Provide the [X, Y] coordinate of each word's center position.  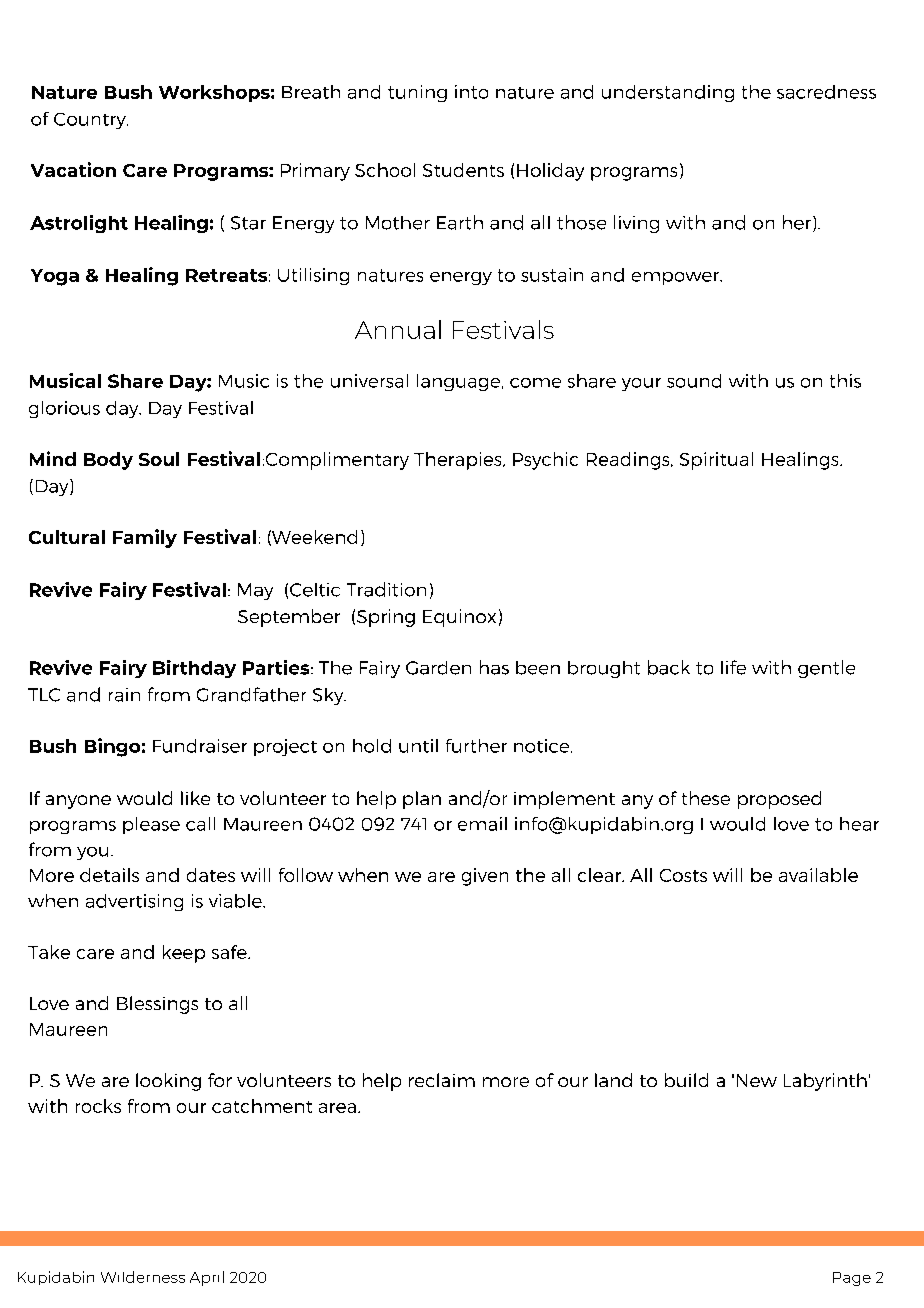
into [471, 92]
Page [852, 1279]
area [337, 1108]
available [818, 875]
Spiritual [716, 461]
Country [91, 121]
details [109, 875]
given [485, 877]
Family [145, 538]
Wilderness [143, 1277]
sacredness [826, 92]
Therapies [459, 461]
